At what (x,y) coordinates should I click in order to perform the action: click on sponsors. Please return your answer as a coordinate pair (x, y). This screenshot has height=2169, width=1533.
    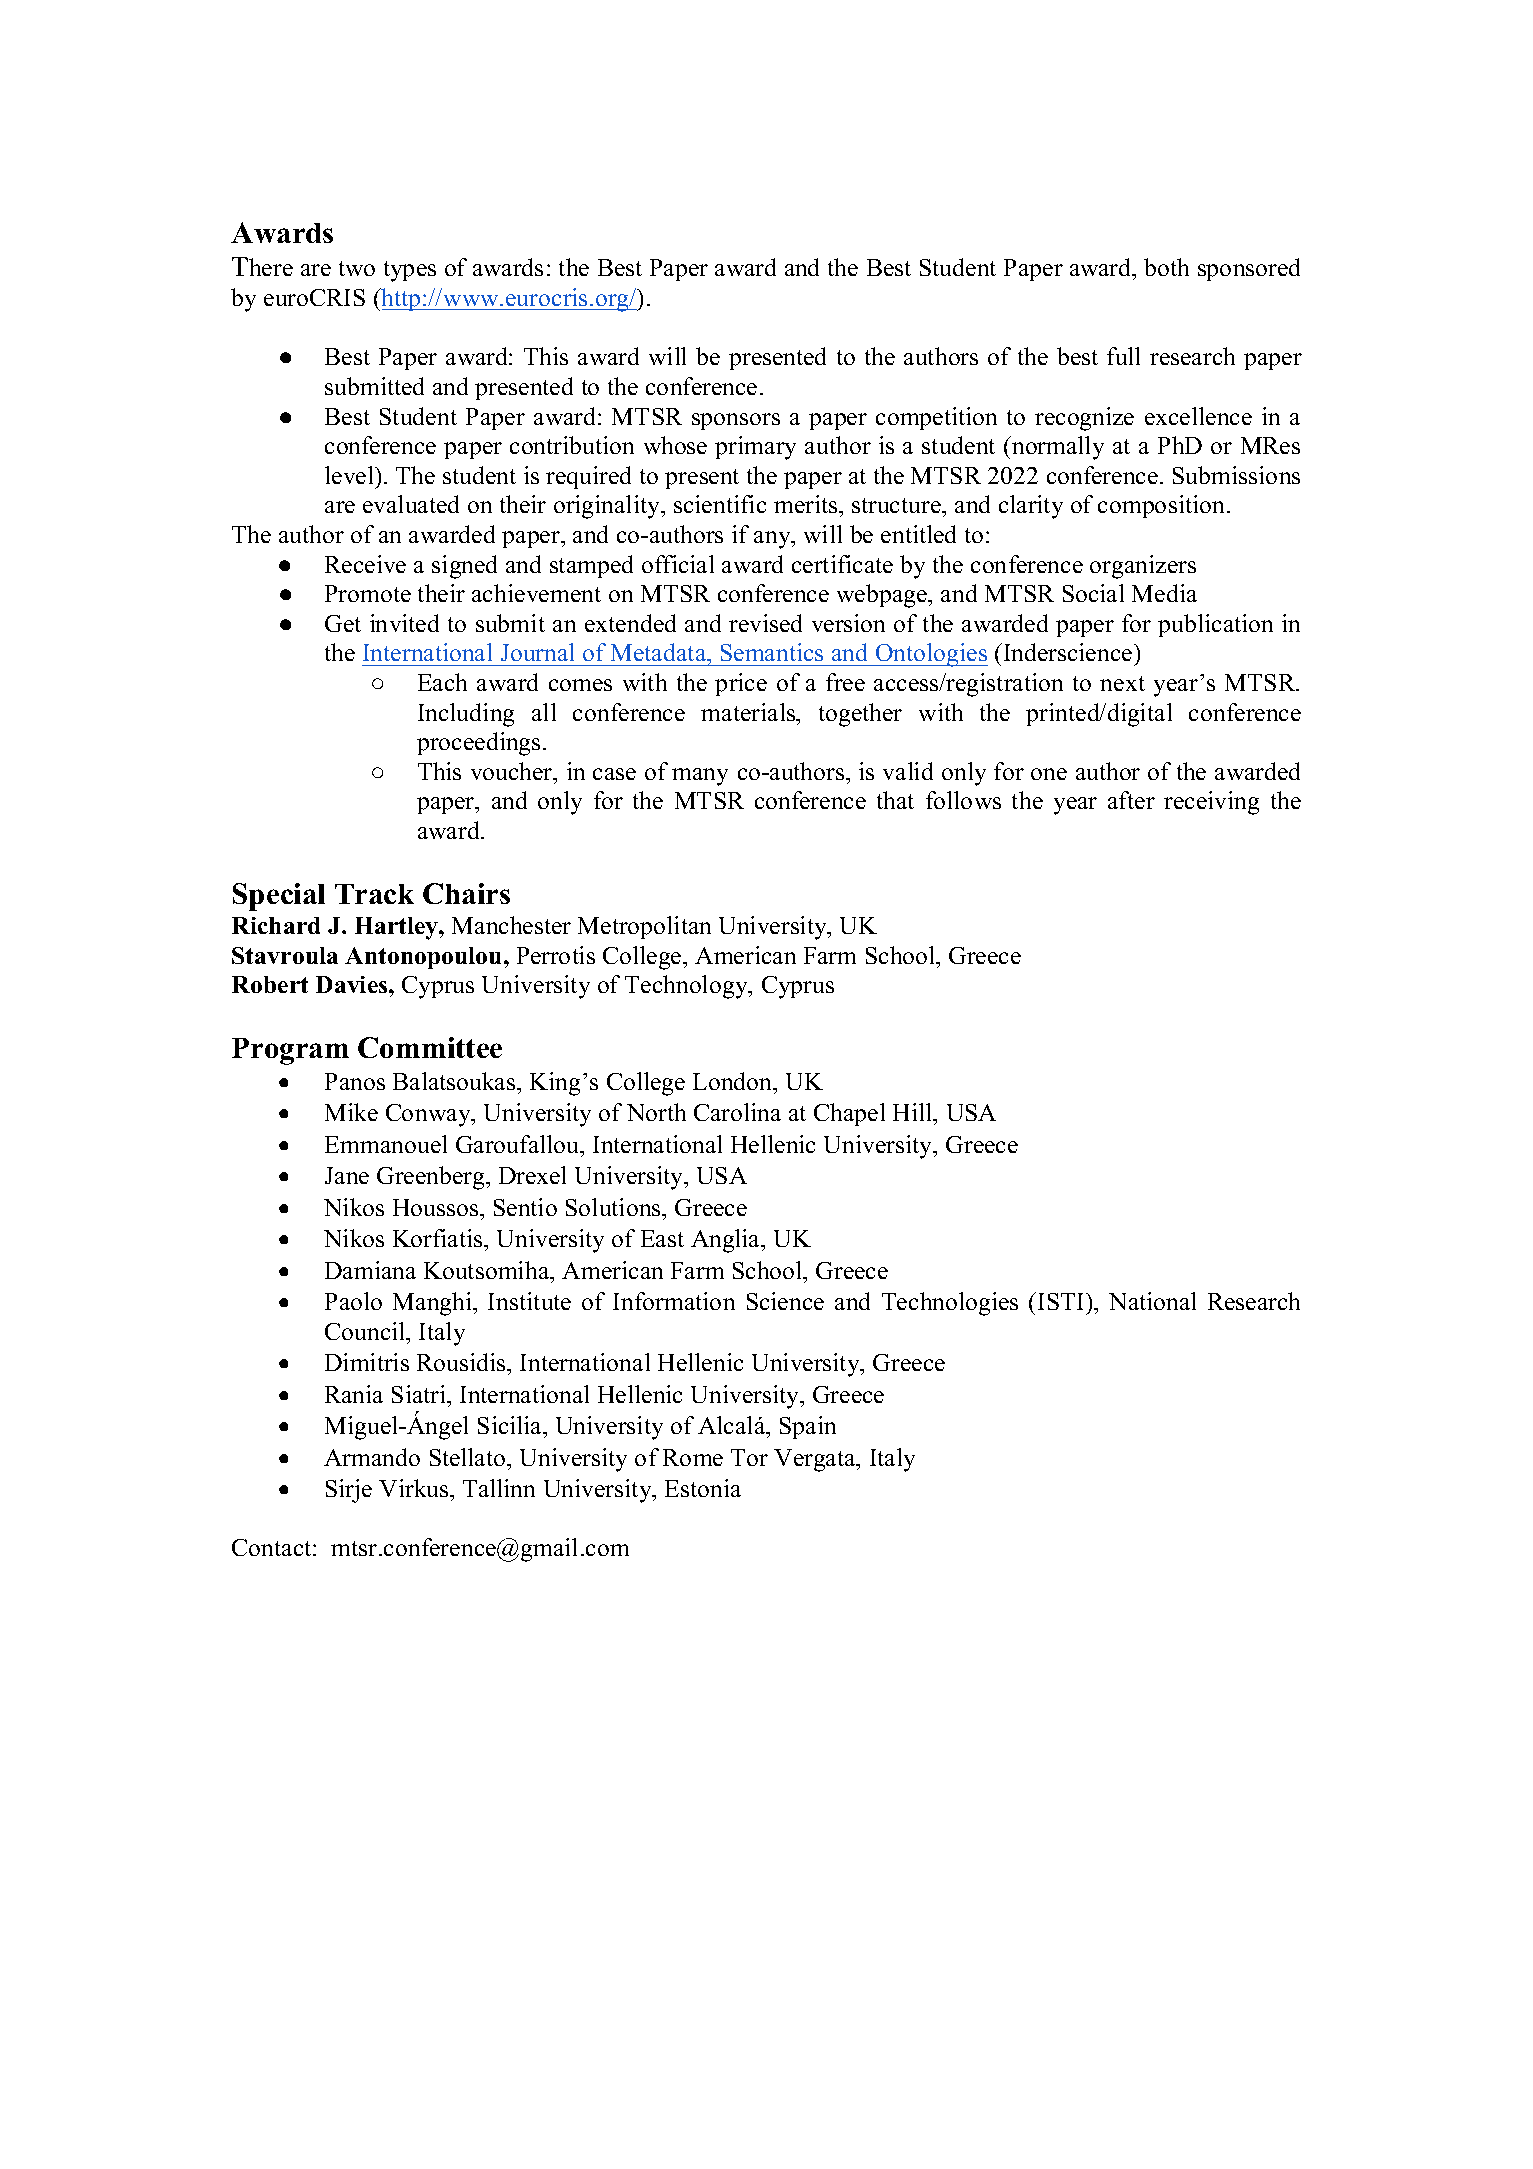
    Looking at the image, I should click on (736, 421).
